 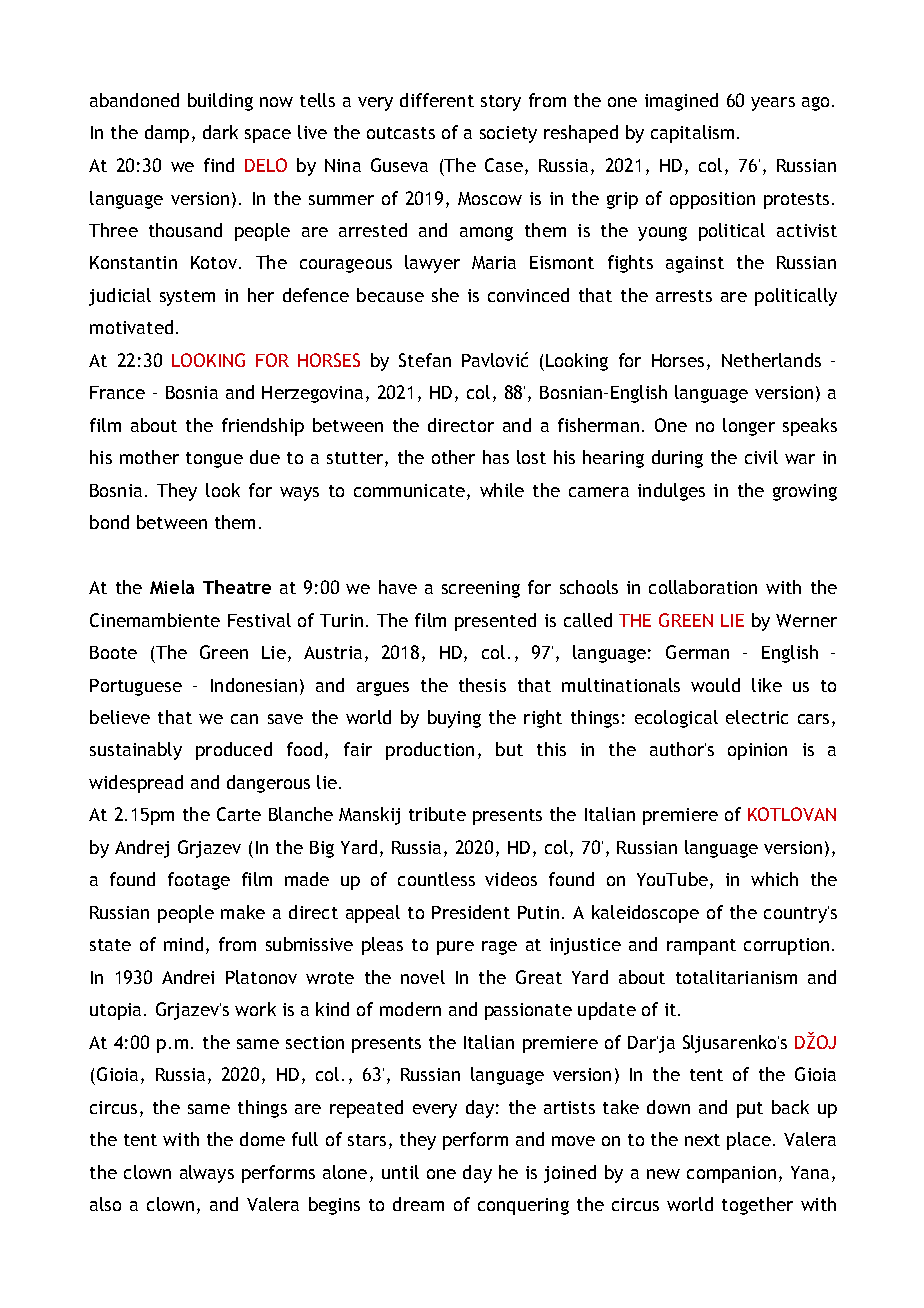 What do you see at coordinates (697, 652) in the screenshot?
I see `German` at bounding box center [697, 652].
